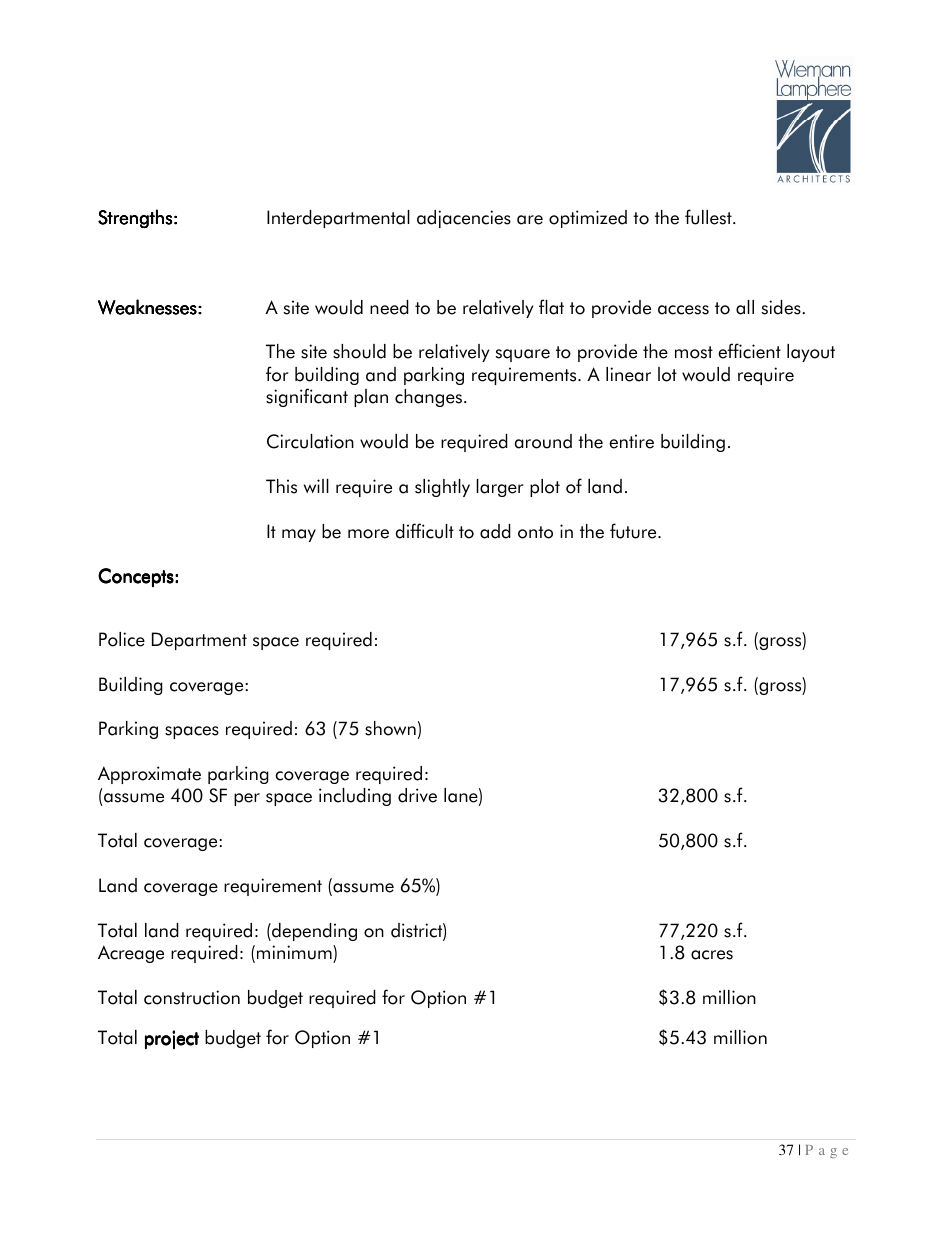 The width and height of the page is (952, 1233). What do you see at coordinates (192, 997) in the page?
I see `construction` at bounding box center [192, 997].
